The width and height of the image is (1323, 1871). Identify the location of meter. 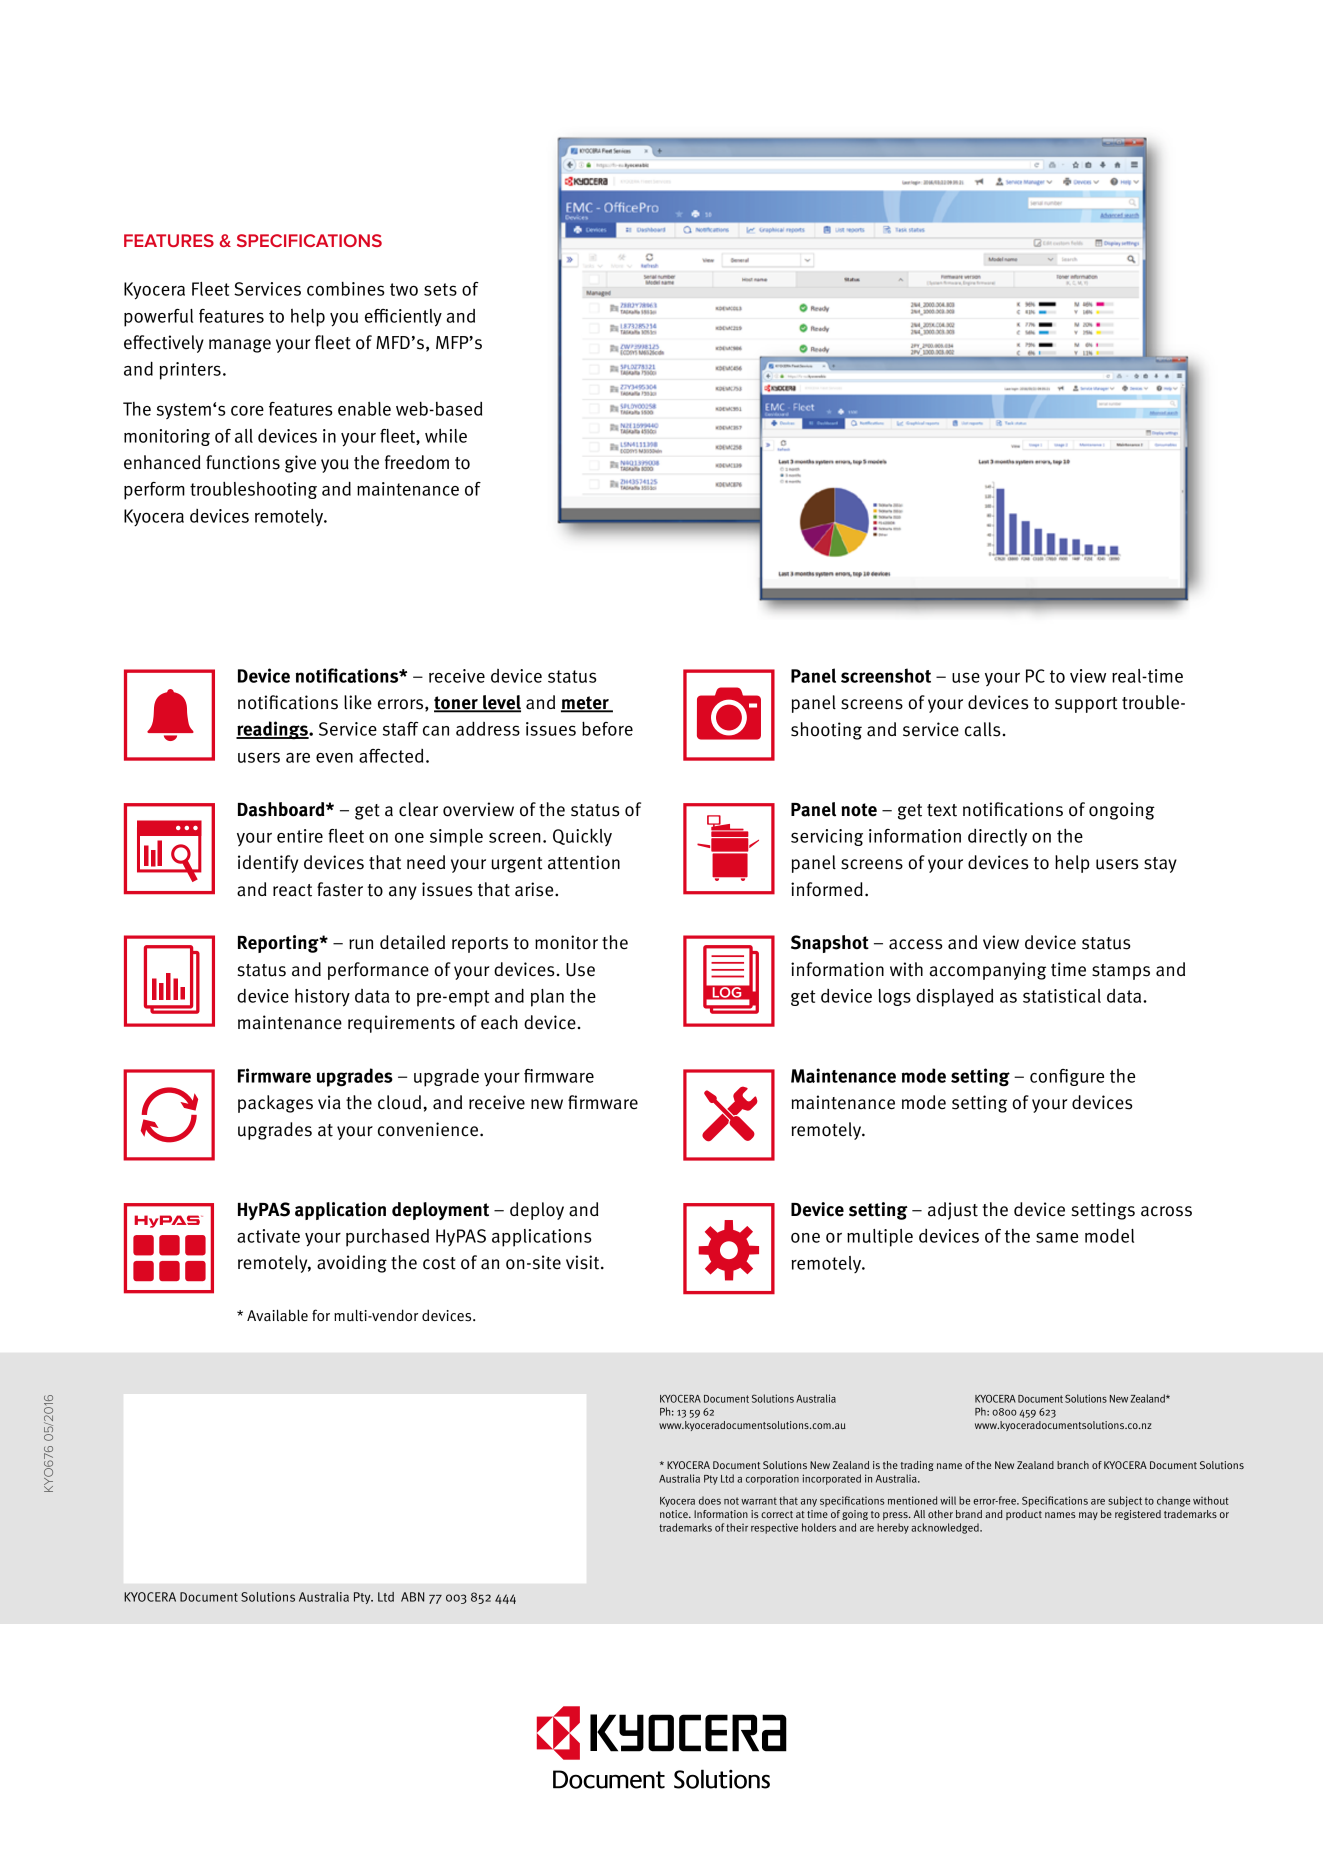
(586, 704).
